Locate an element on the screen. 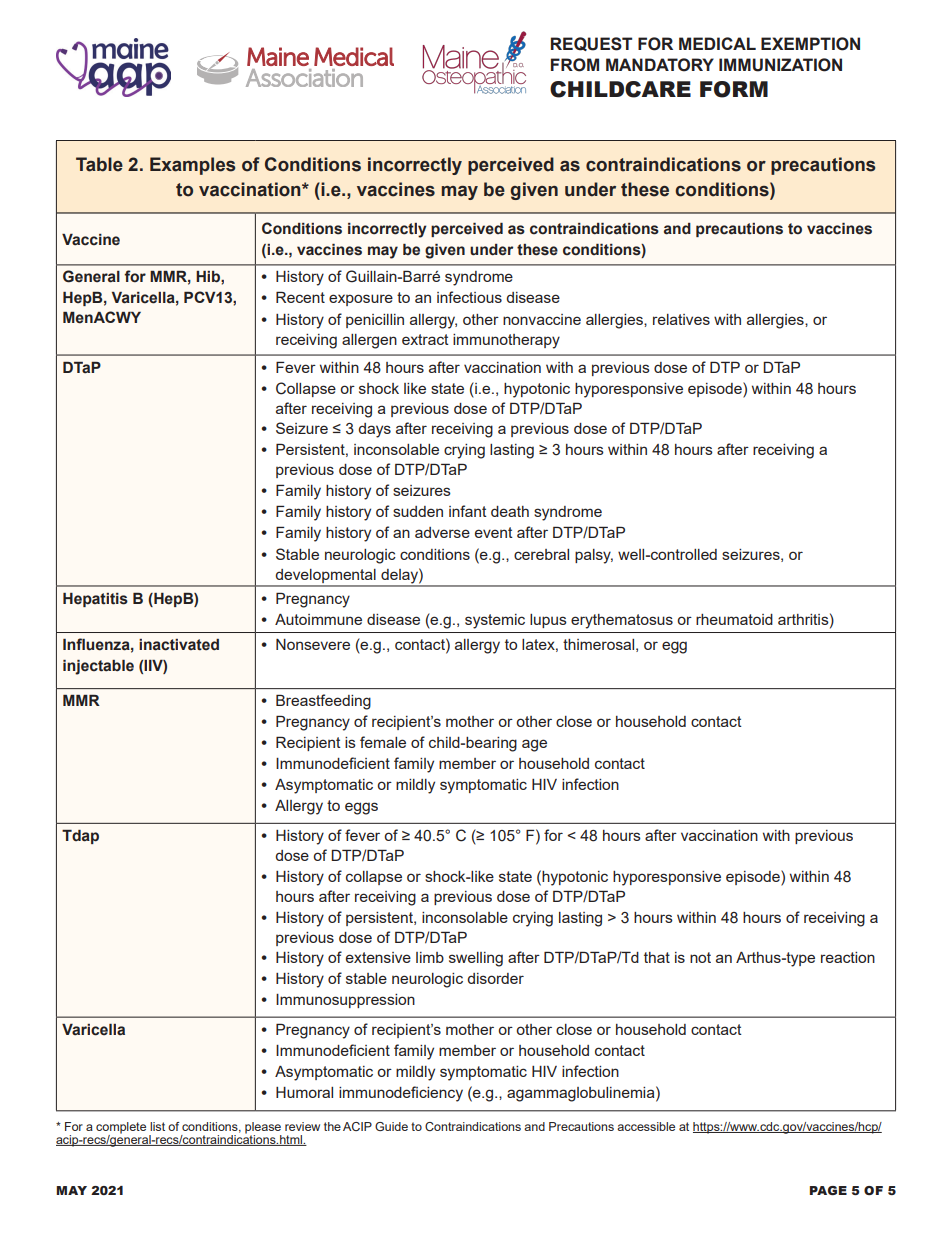 The height and width of the screenshot is (1233, 952). Tdap is located at coordinates (80, 837).
